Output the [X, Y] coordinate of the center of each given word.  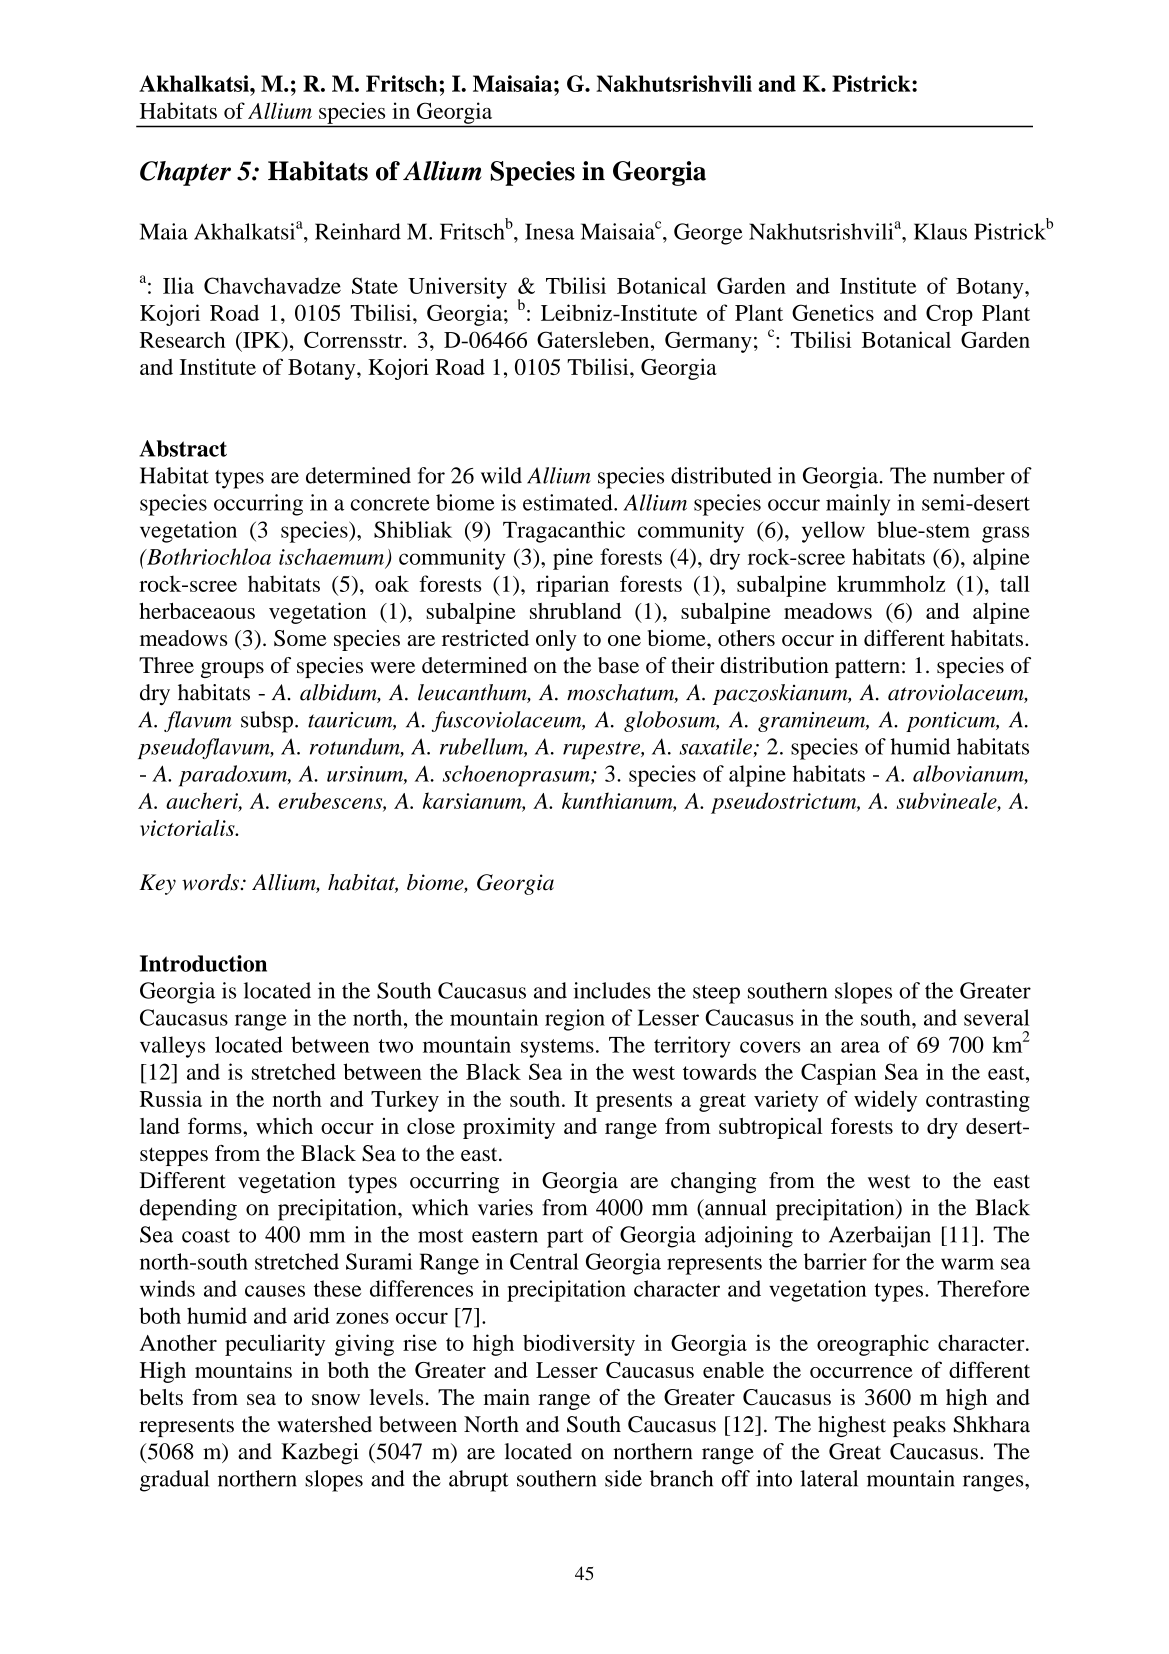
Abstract [183, 448]
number [969, 475]
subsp [267, 722]
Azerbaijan [880, 1237]
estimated [569, 502]
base [618, 665]
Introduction [203, 963]
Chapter [185, 173]
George [708, 234]
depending [188, 1210]
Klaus [940, 231]
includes [612, 990]
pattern [867, 668]
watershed [324, 1424]
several [997, 1017]
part [565, 1238]
